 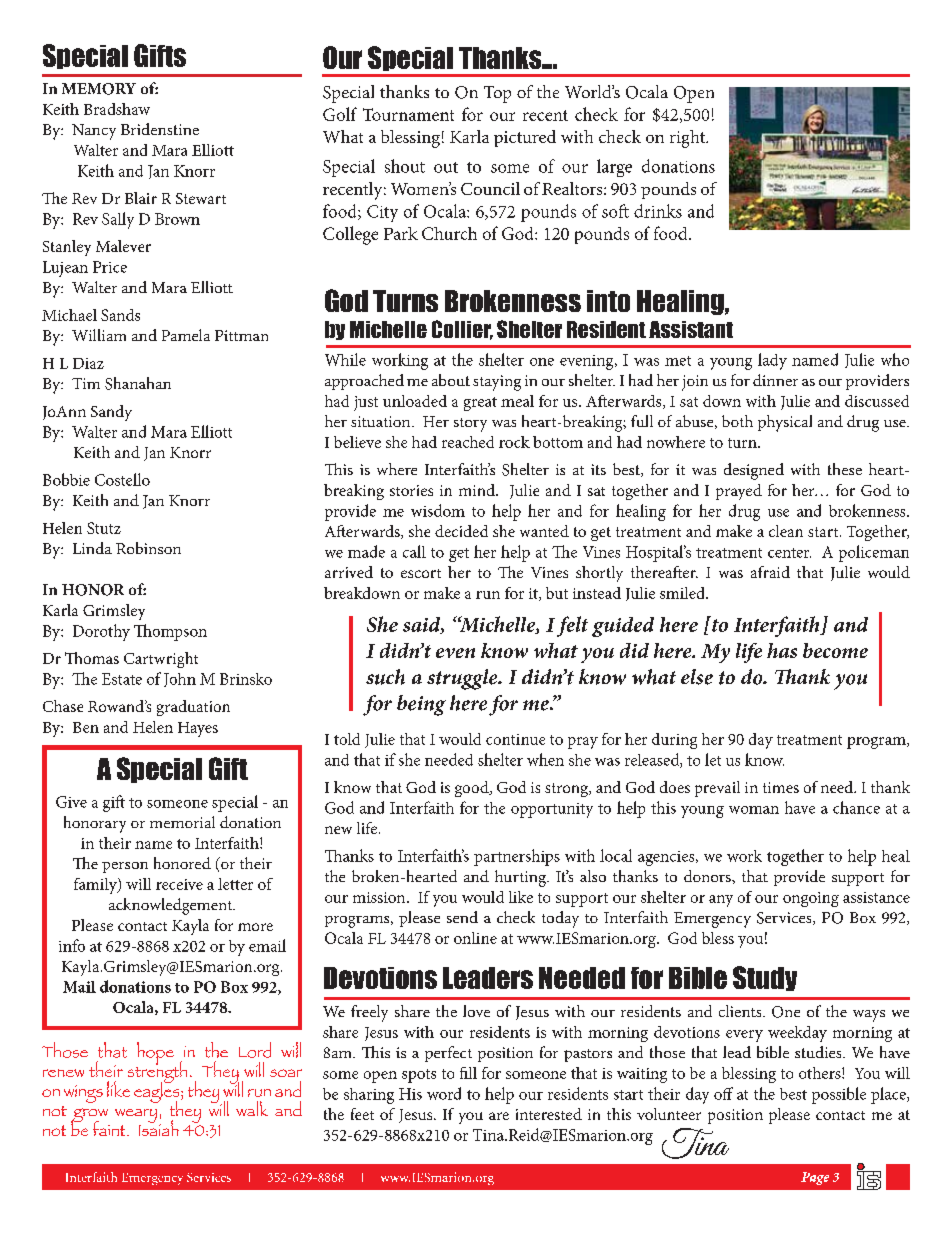 What do you see at coordinates (473, 789) in the page?
I see `good` at bounding box center [473, 789].
